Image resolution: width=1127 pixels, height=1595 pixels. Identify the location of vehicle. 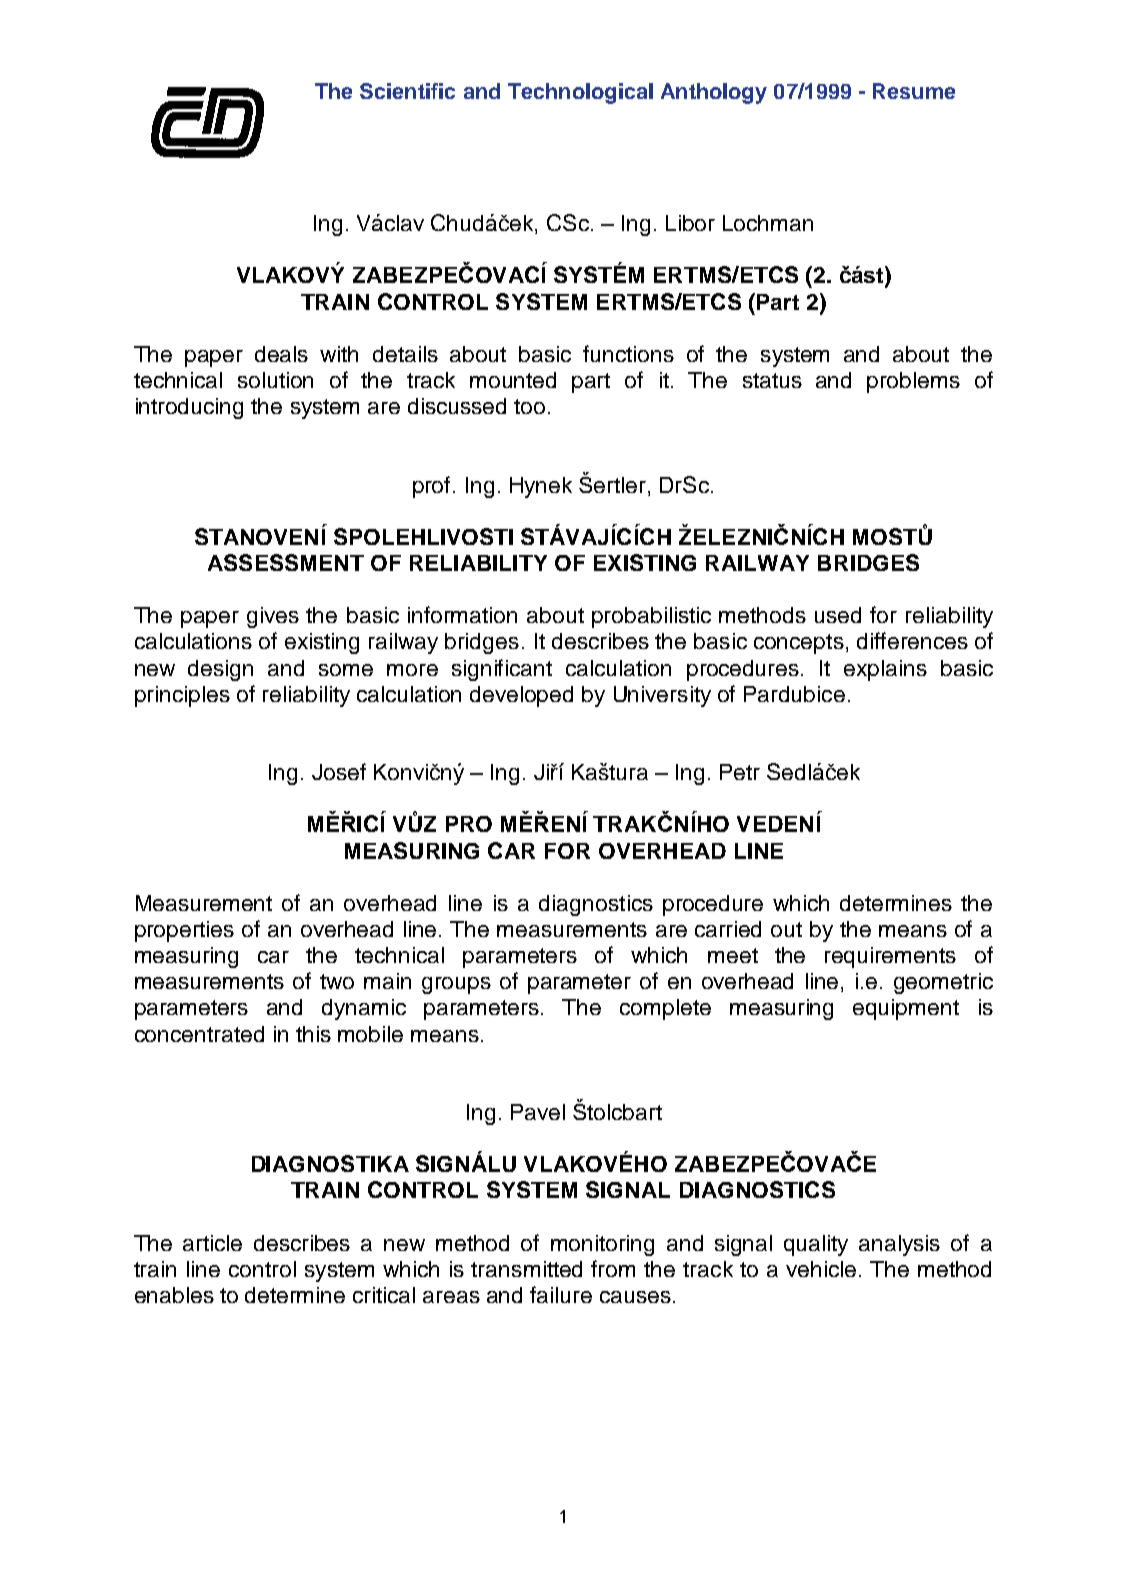
(821, 1269).
